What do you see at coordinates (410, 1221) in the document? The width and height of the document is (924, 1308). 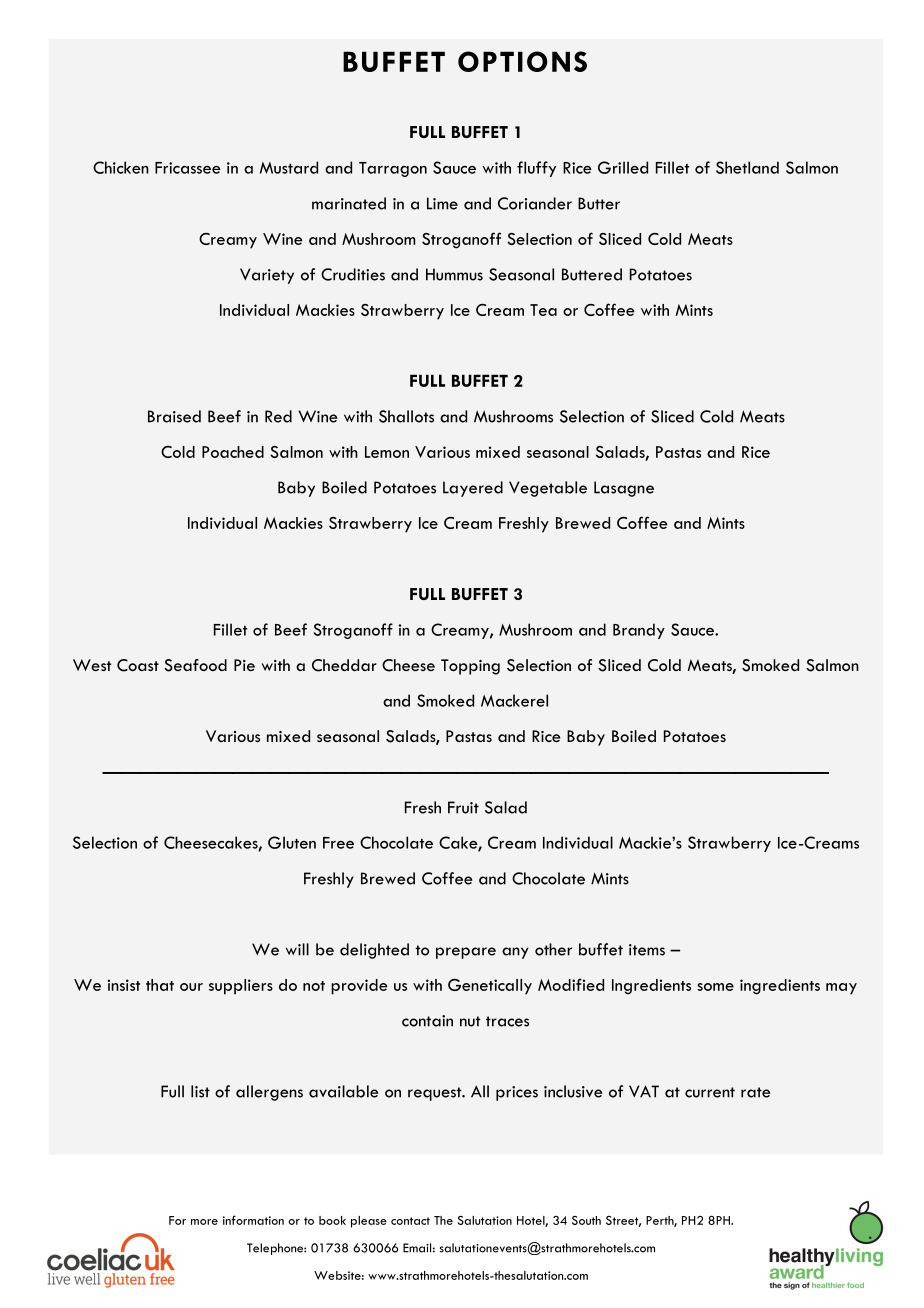 I see `contact` at bounding box center [410, 1221].
